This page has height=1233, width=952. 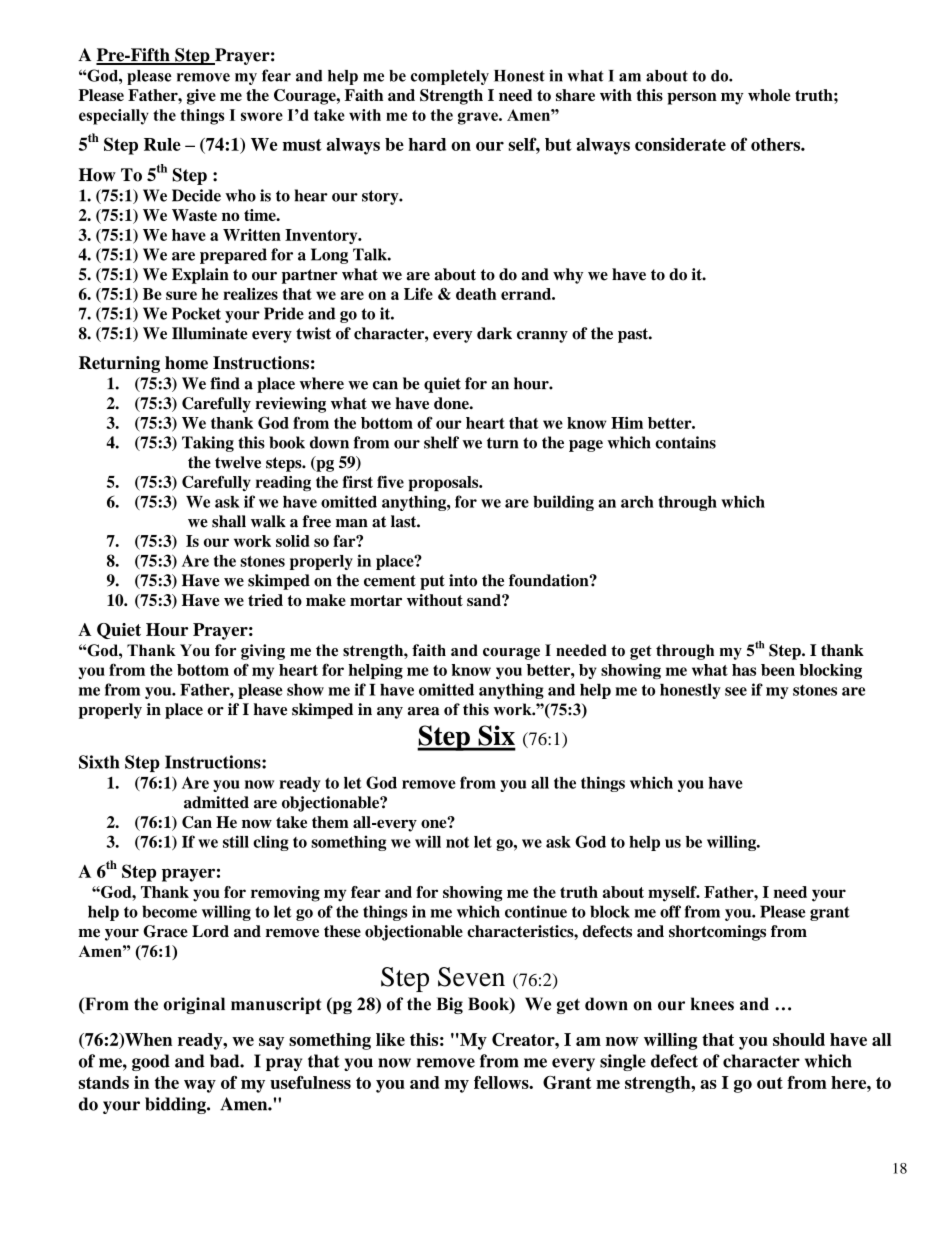 What do you see at coordinates (685, 442) in the page?
I see `contains` at bounding box center [685, 442].
